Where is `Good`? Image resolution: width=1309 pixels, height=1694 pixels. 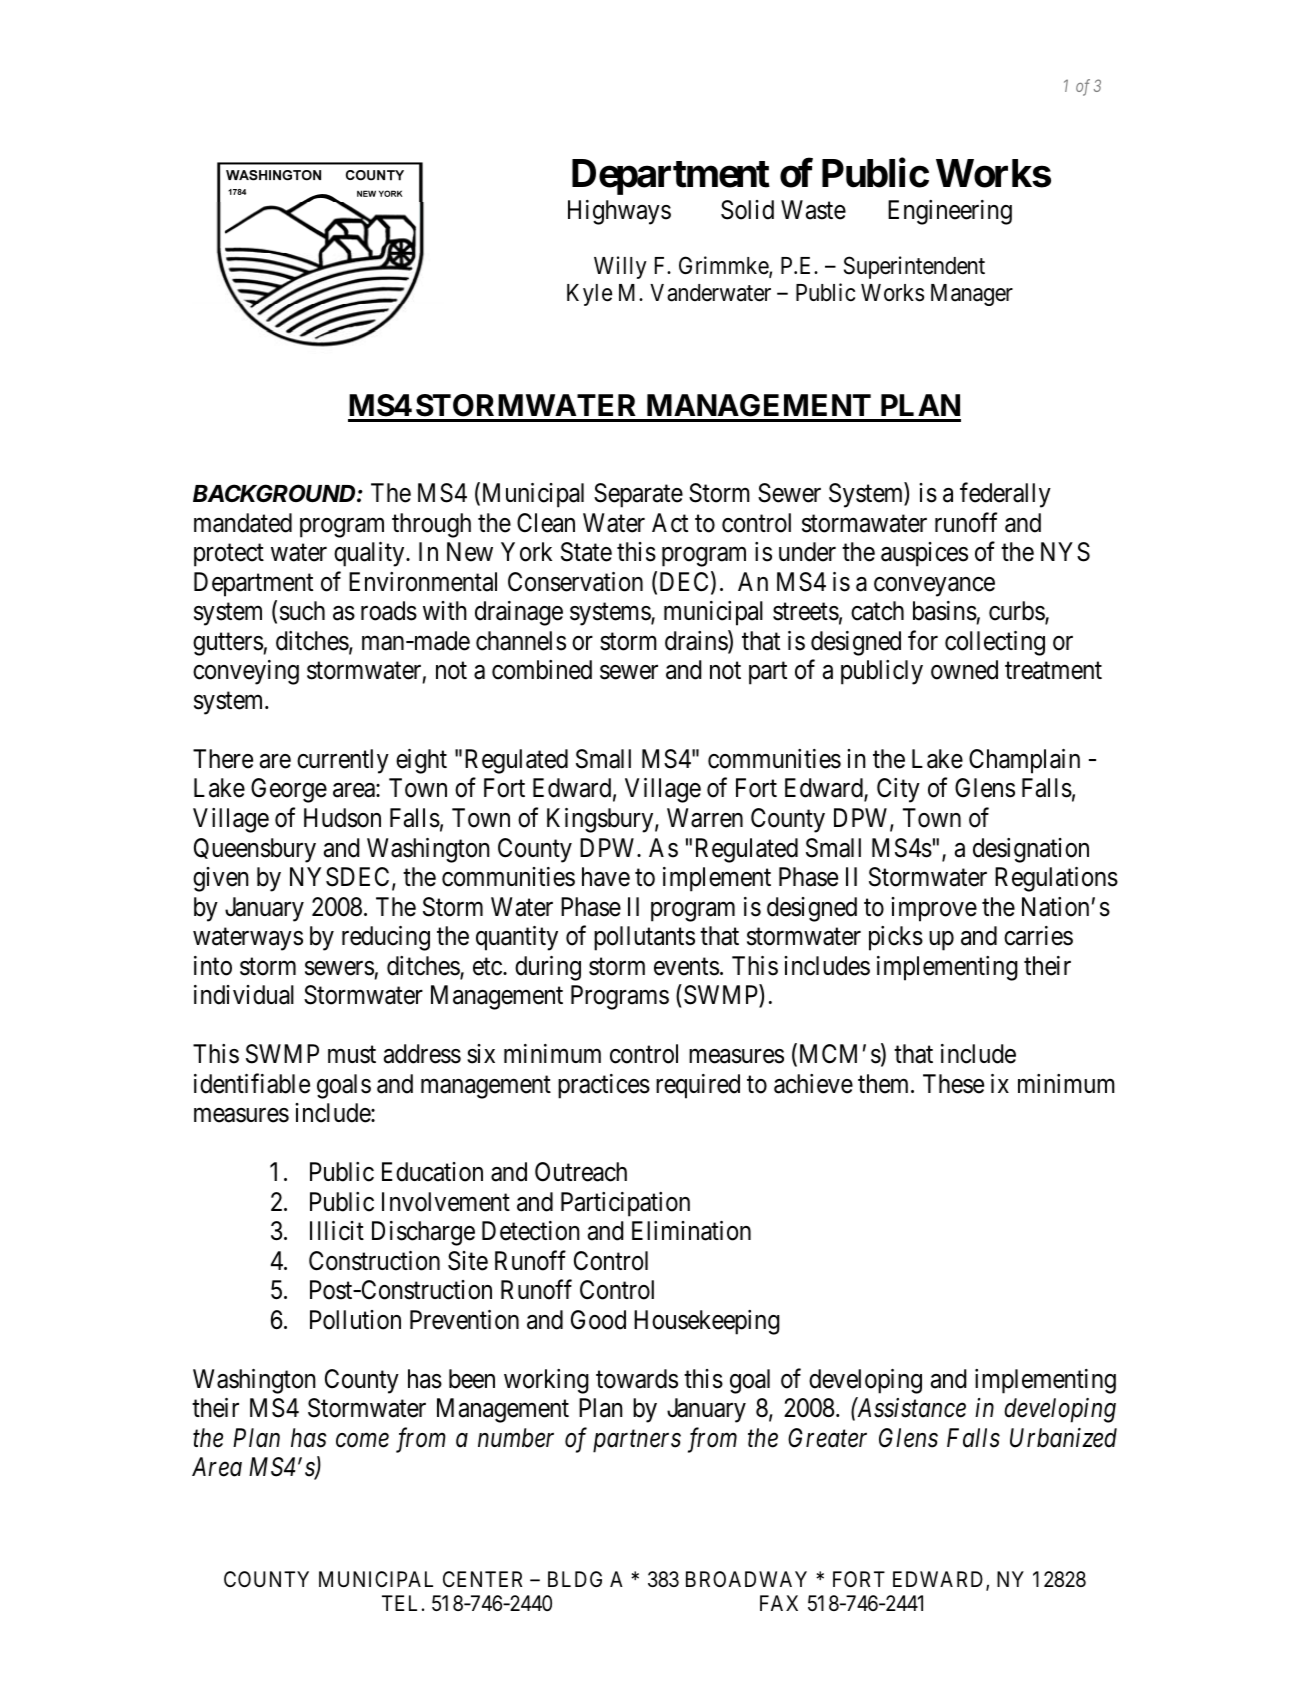
Good is located at coordinates (598, 1320).
